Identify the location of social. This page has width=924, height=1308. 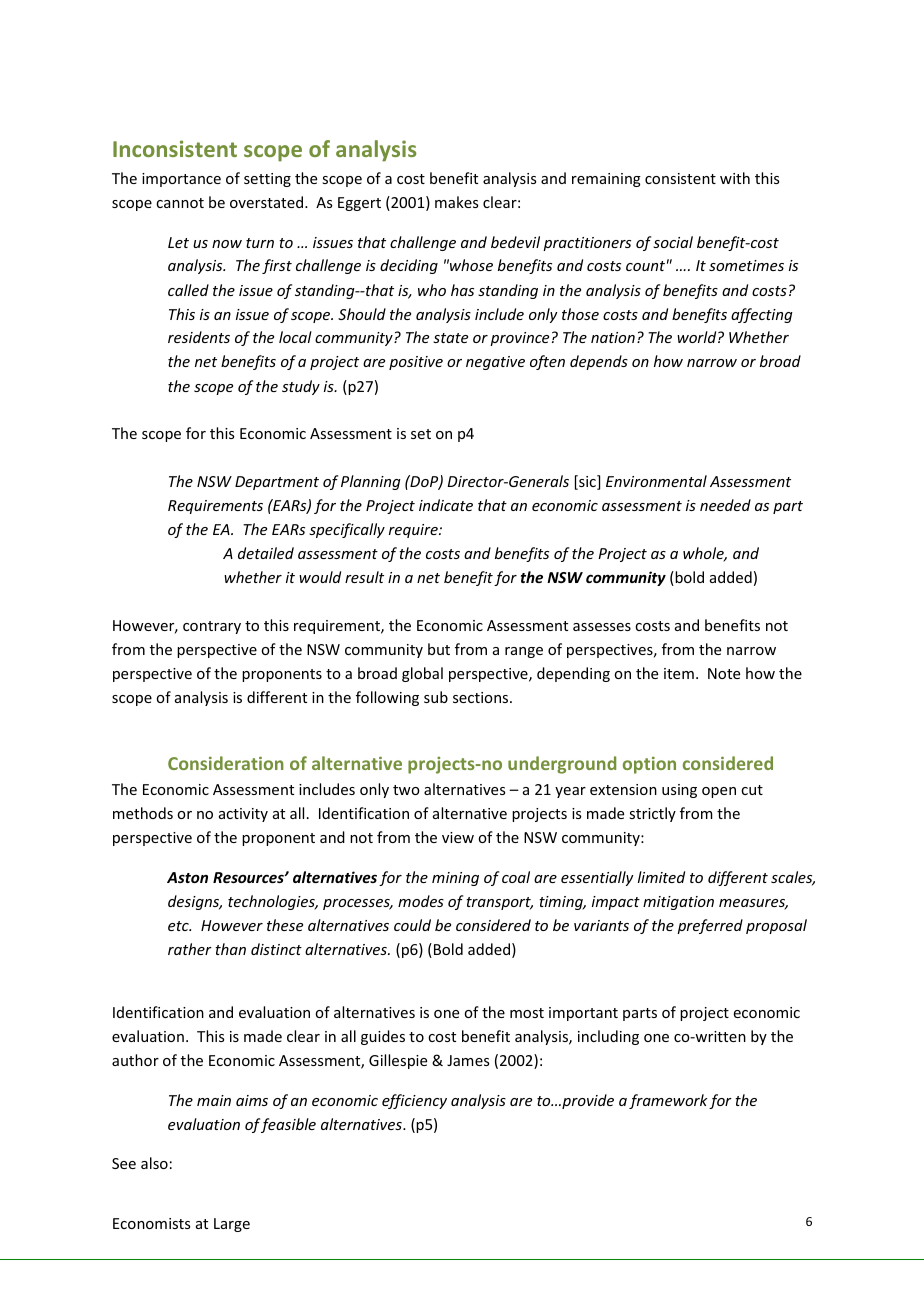
(673, 242).
